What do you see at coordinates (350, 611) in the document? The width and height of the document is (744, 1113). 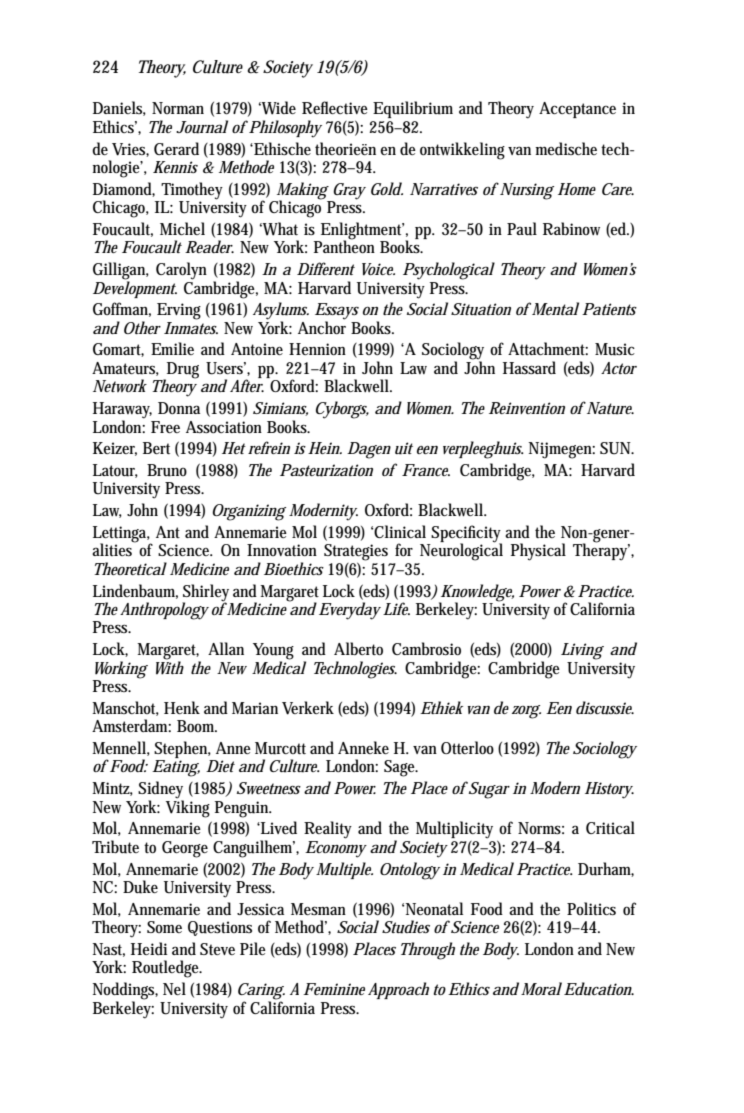 I see `Everyday` at bounding box center [350, 611].
